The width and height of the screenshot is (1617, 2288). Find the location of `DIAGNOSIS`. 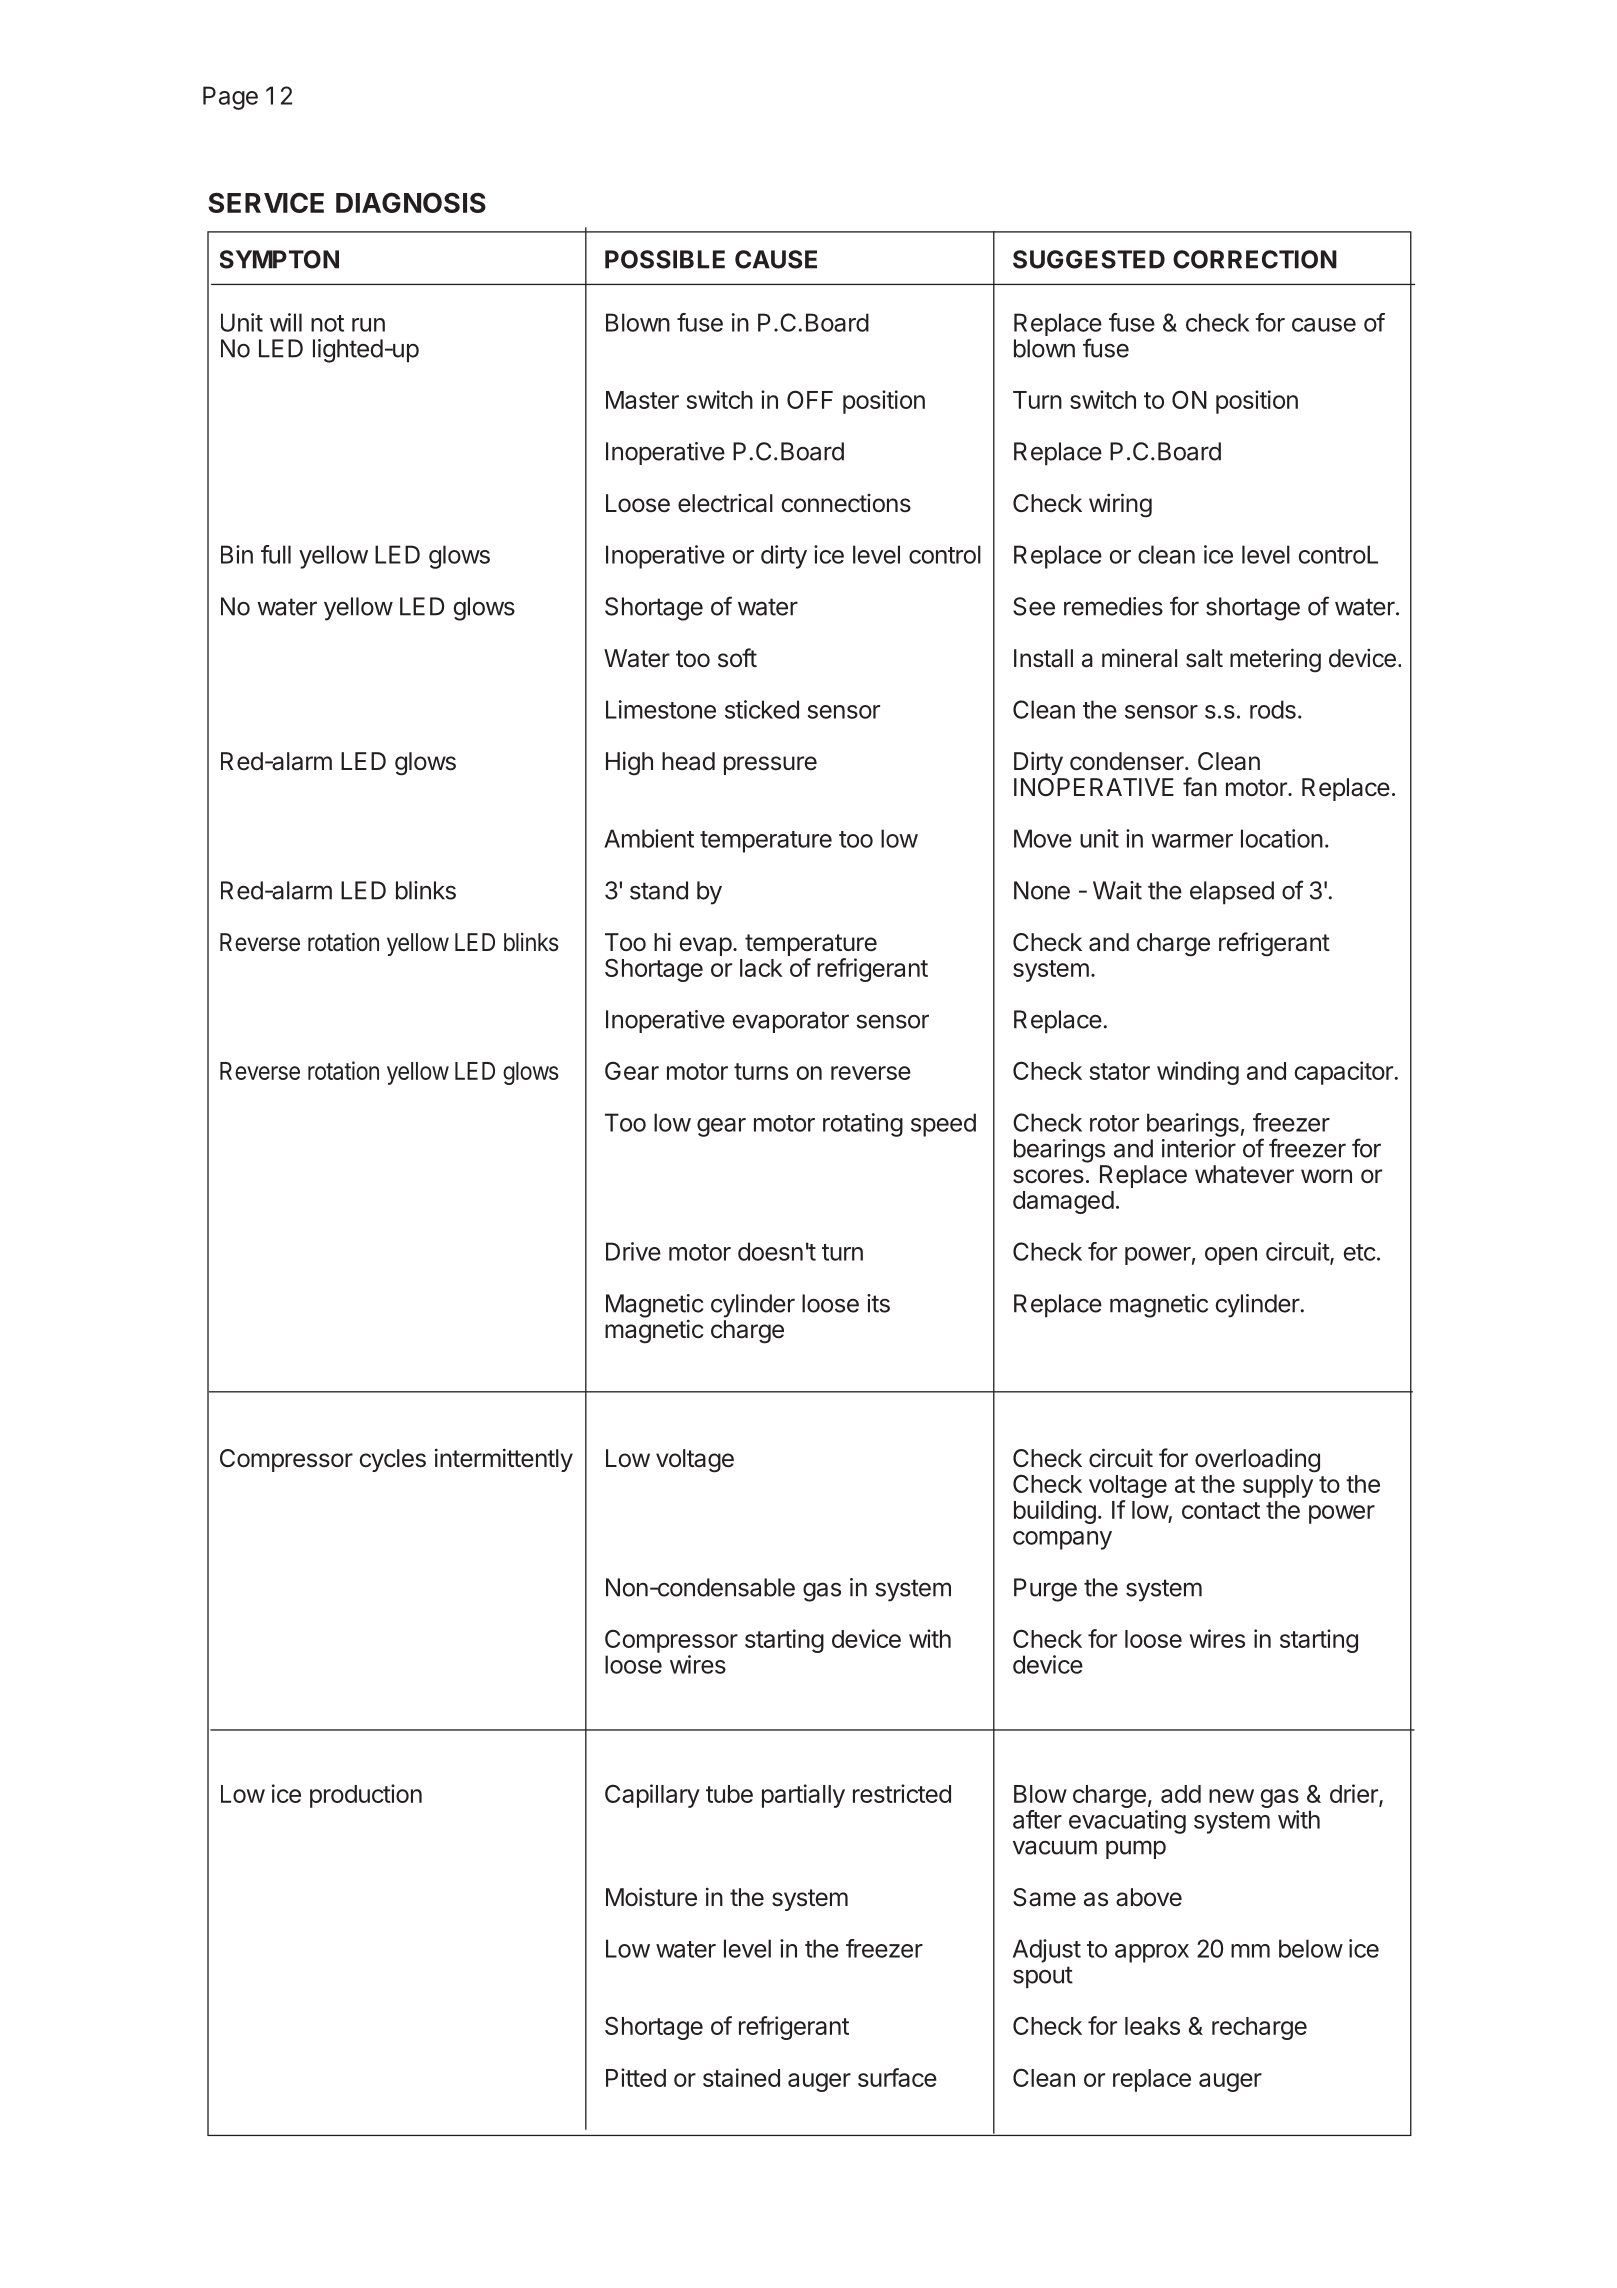

DIAGNOSIS is located at coordinates (411, 202).
